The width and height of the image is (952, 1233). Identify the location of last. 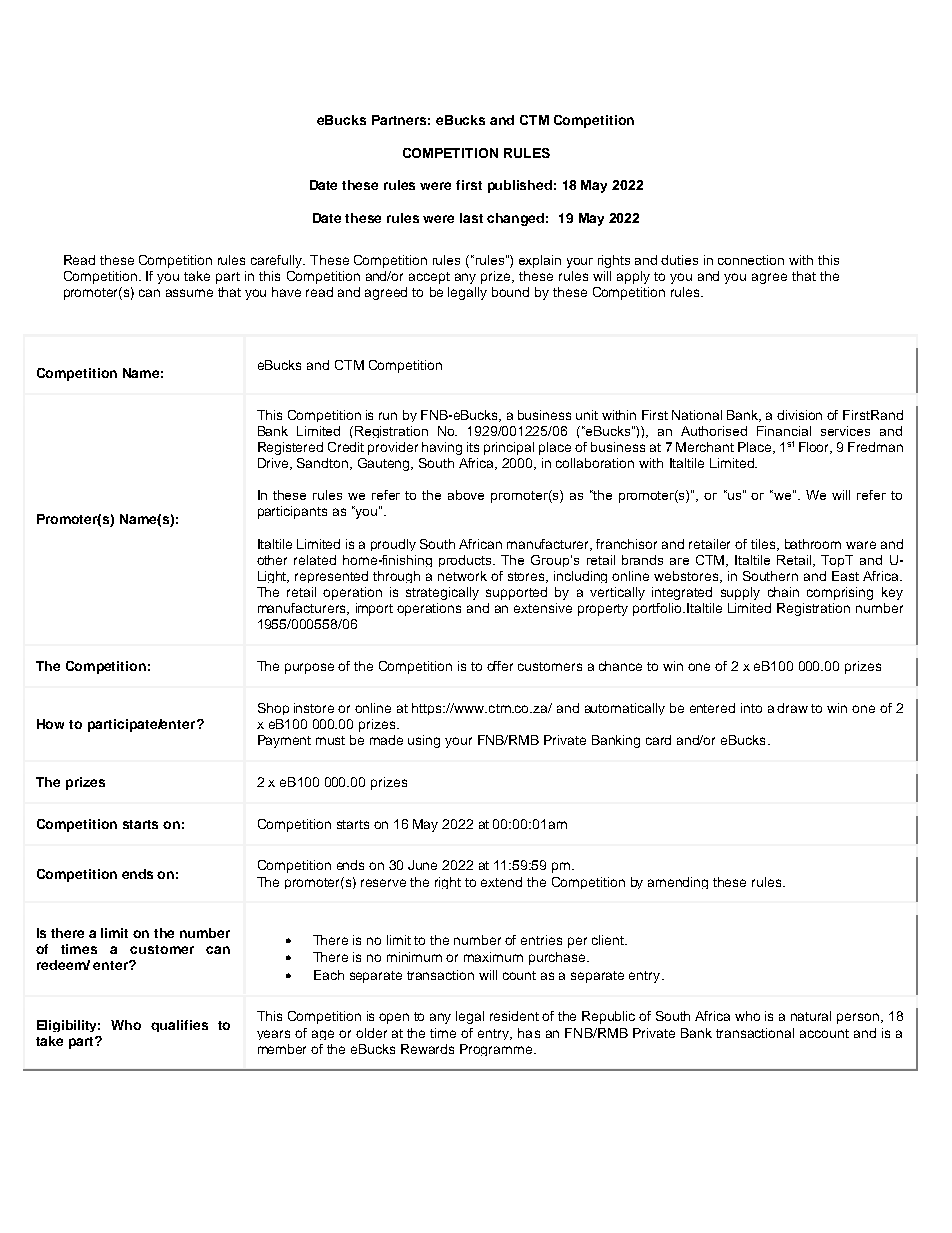
(471, 218).
